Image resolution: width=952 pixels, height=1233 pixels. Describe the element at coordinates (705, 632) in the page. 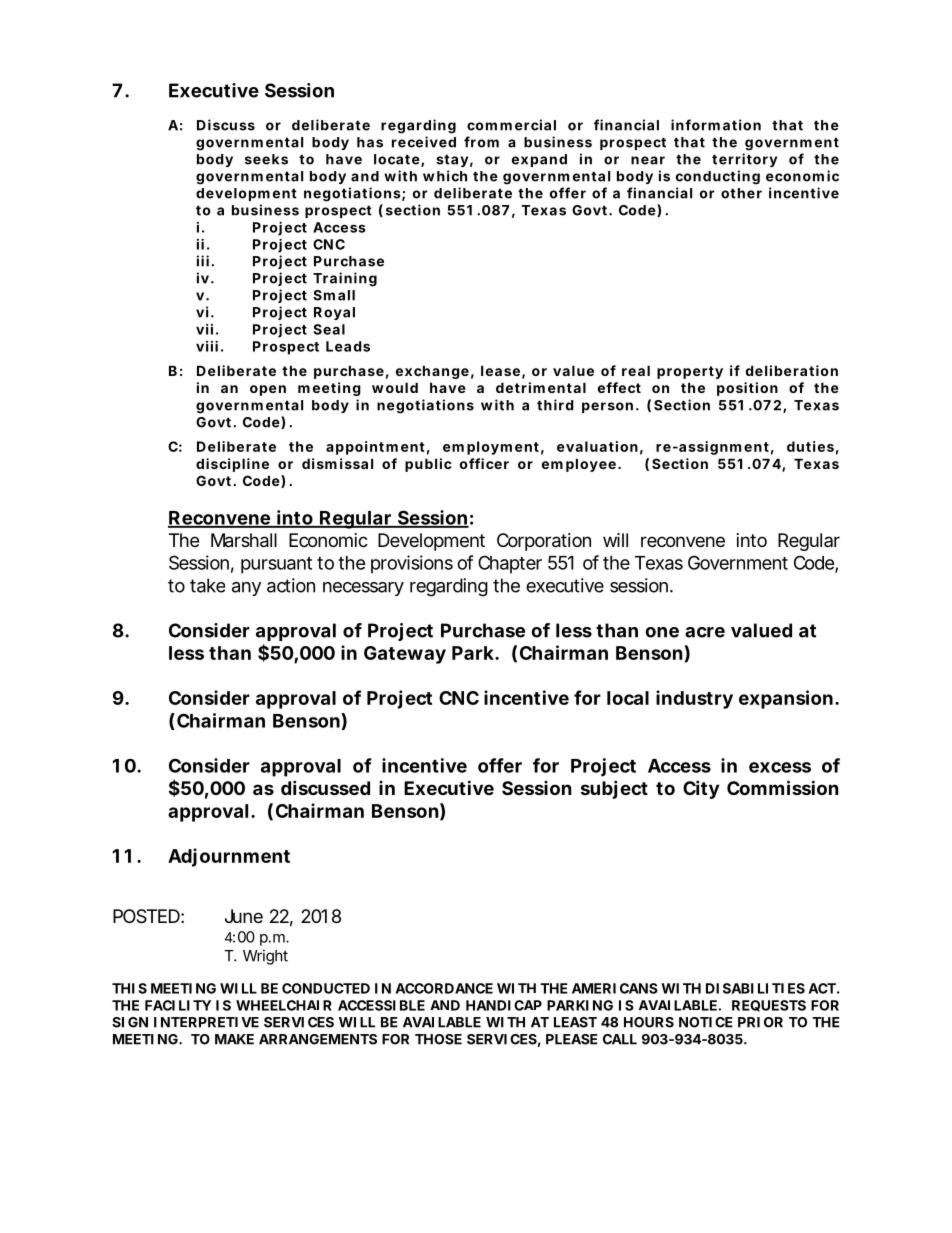

I see `acre` at that location.
